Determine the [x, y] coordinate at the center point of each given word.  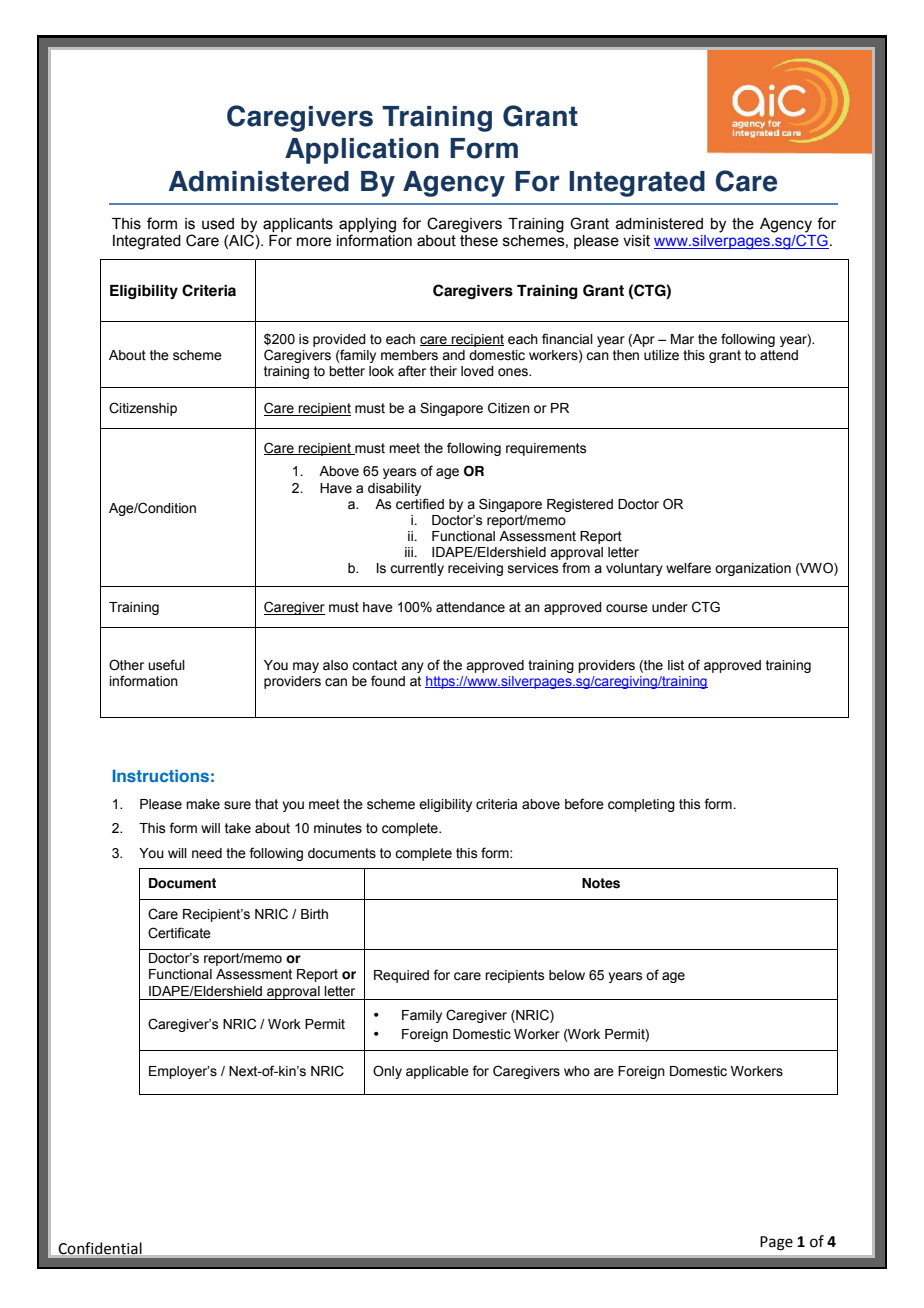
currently [417, 569]
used [218, 224]
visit [636, 241]
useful [166, 665]
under [670, 607]
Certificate [179, 933]
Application [362, 151]
